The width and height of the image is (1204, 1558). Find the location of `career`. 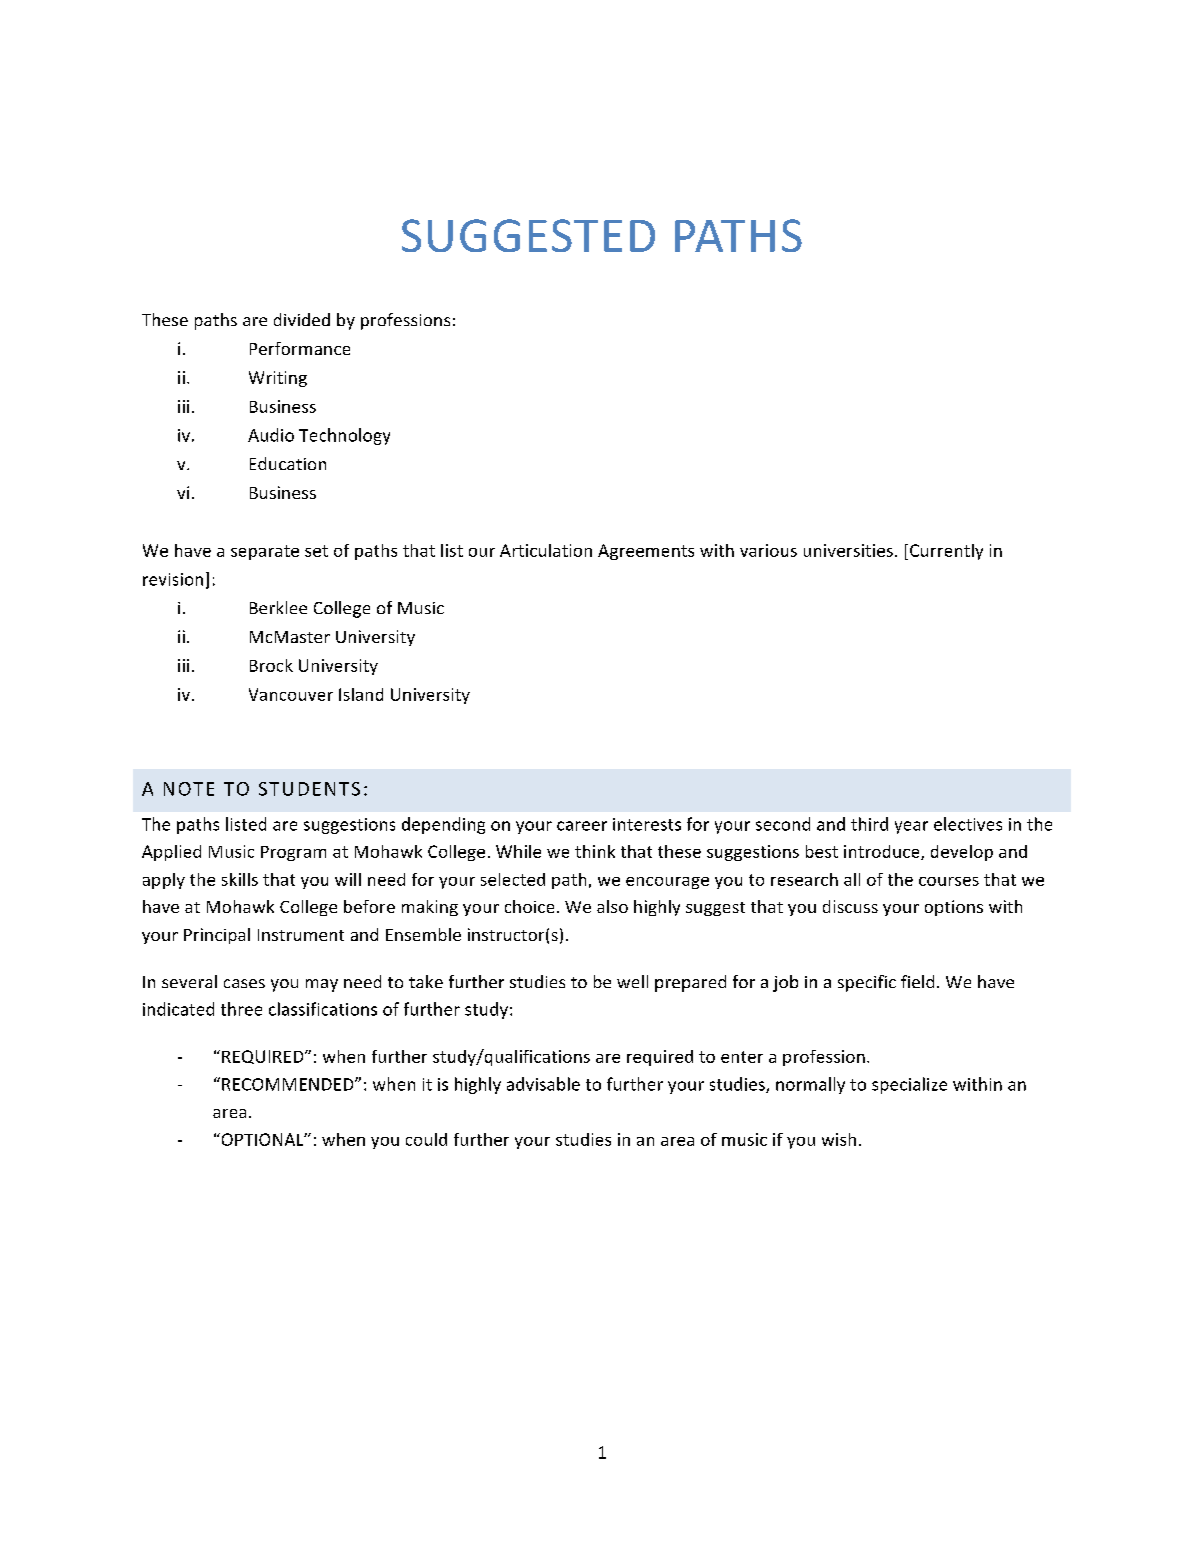

career is located at coordinates (582, 826).
